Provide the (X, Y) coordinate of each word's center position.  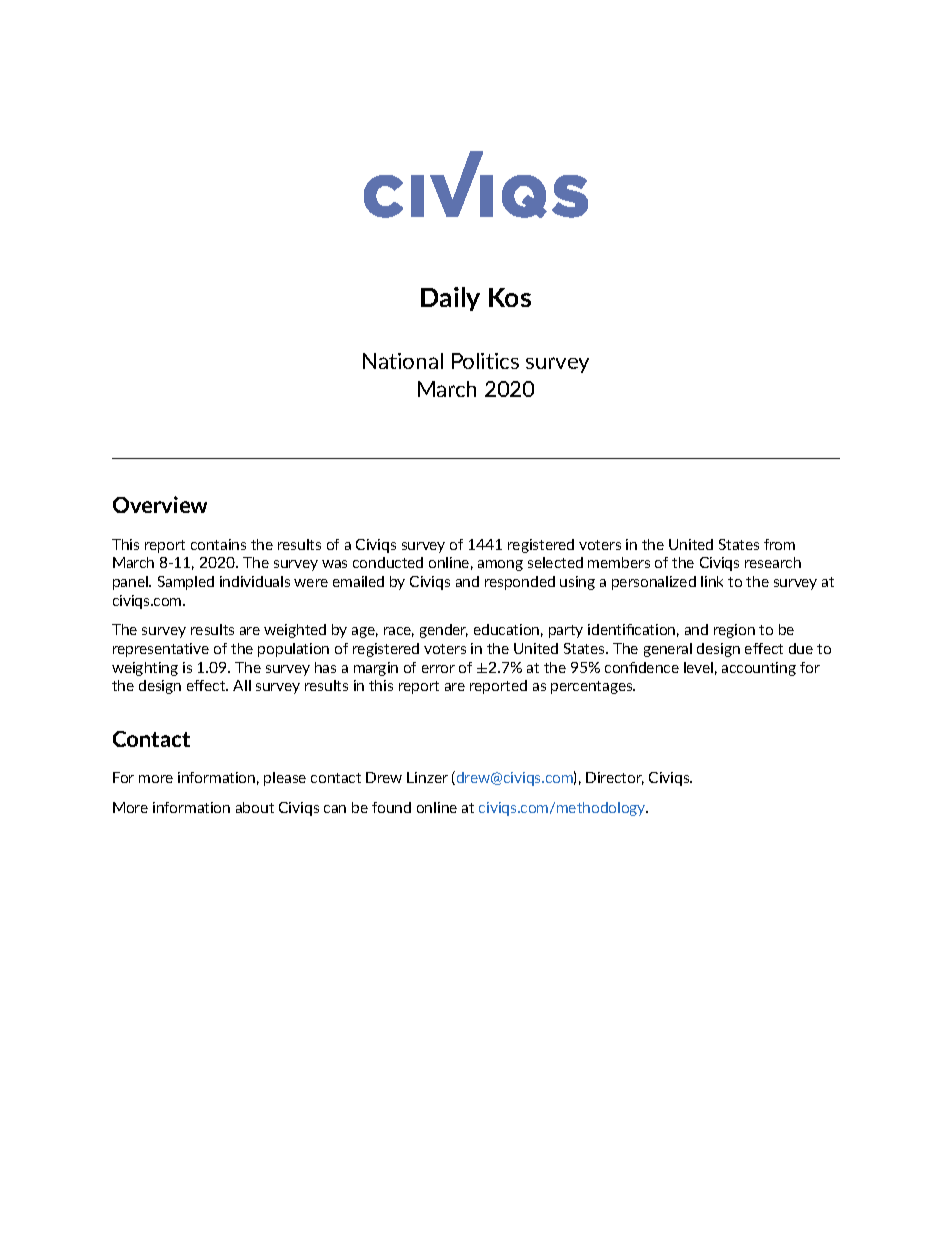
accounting (759, 669)
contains (218, 544)
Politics (485, 361)
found (391, 807)
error (438, 669)
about (255, 807)
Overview (160, 504)
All (242, 685)
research (773, 562)
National (403, 361)
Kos (510, 297)
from (779, 544)
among (500, 565)
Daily (450, 299)
